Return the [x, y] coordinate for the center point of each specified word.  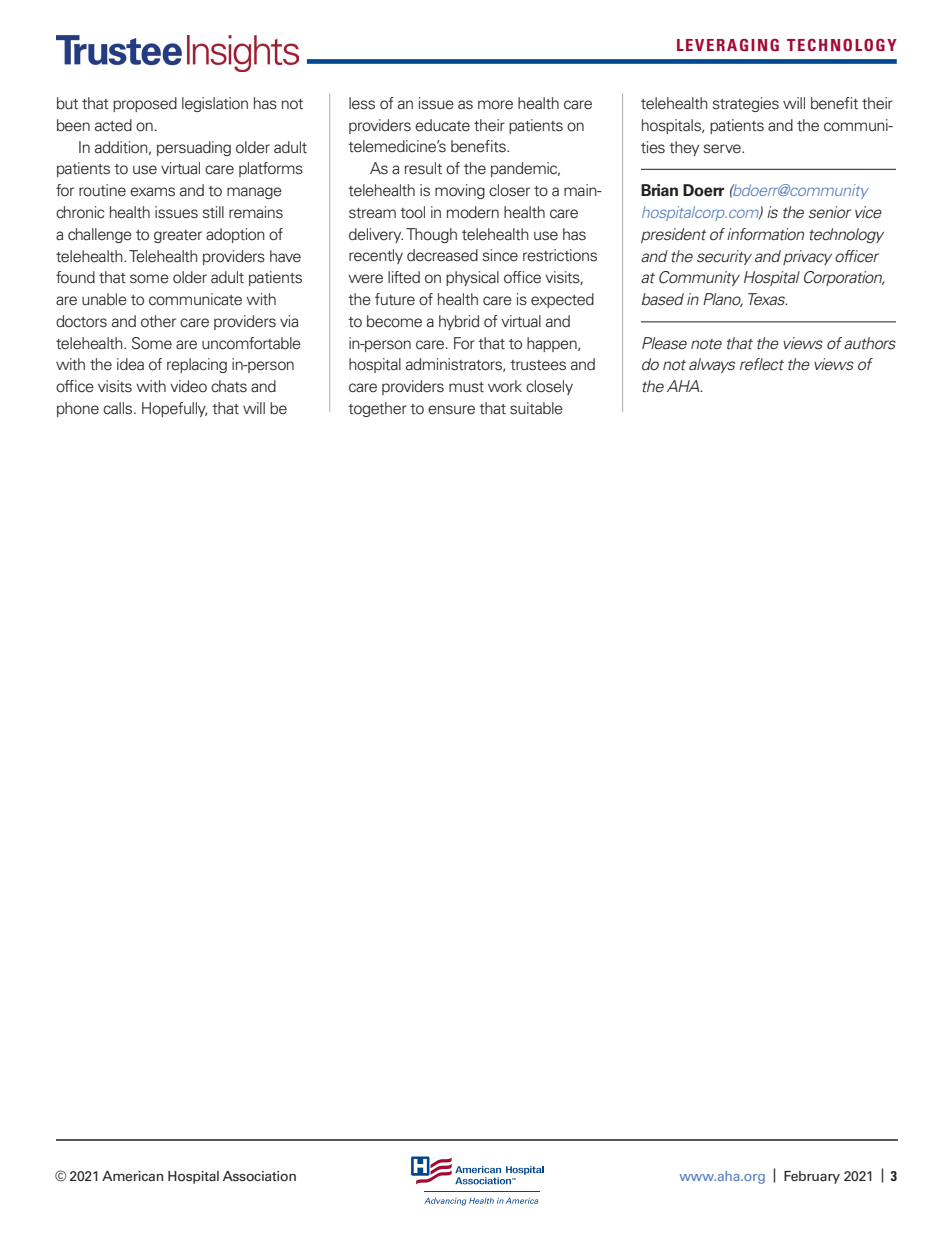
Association [259, 1176]
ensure [451, 410]
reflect [762, 364]
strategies [745, 104]
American [132, 1176]
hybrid [459, 322]
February [812, 1177]
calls [119, 408]
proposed [145, 104]
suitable [536, 408]
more [495, 105]
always [712, 365]
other [158, 321]
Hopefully [174, 409]
